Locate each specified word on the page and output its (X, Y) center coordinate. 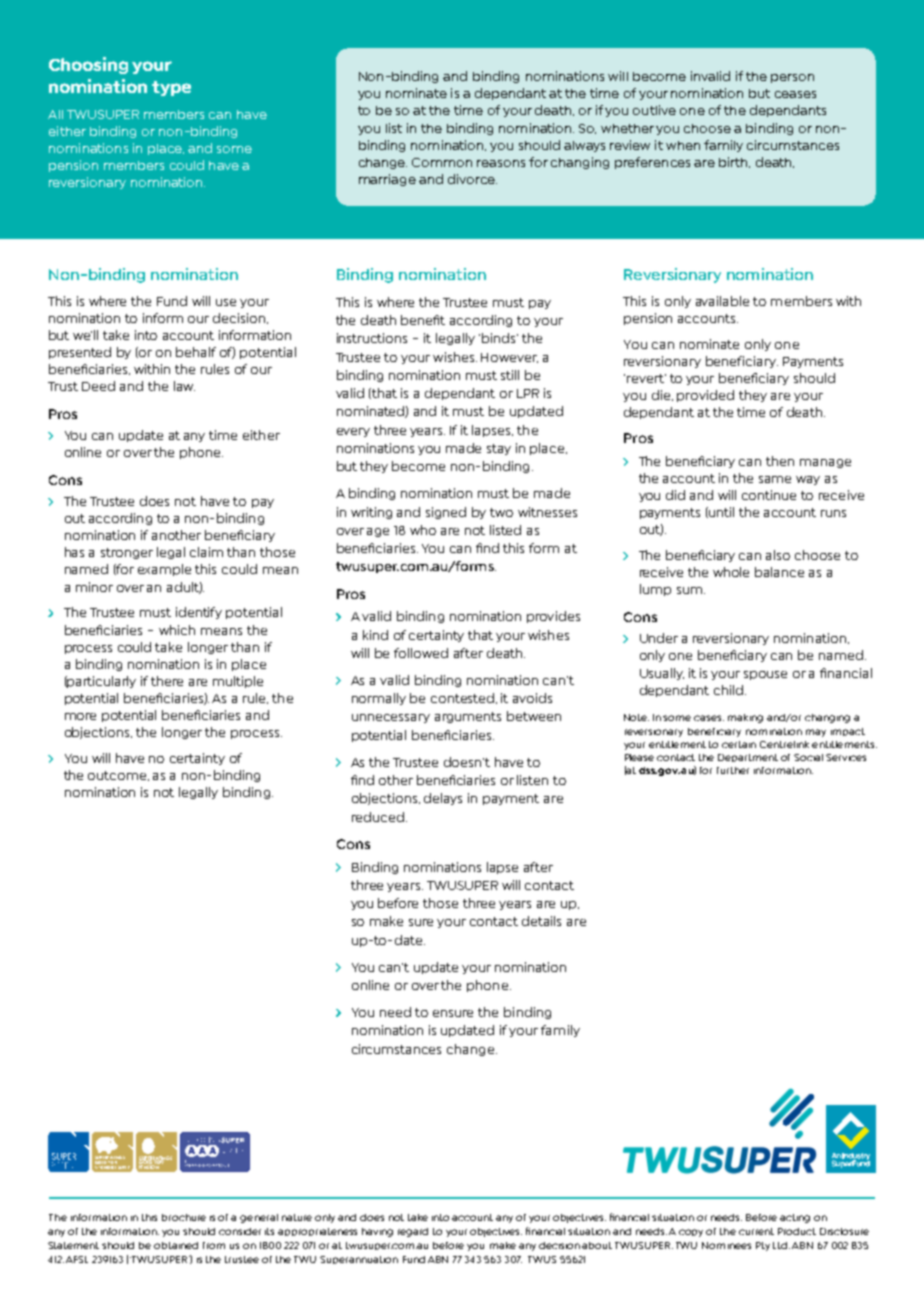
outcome (118, 776)
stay (499, 449)
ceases (795, 94)
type (171, 88)
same (775, 479)
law (184, 386)
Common (442, 162)
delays (443, 799)
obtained (176, 1245)
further (733, 770)
